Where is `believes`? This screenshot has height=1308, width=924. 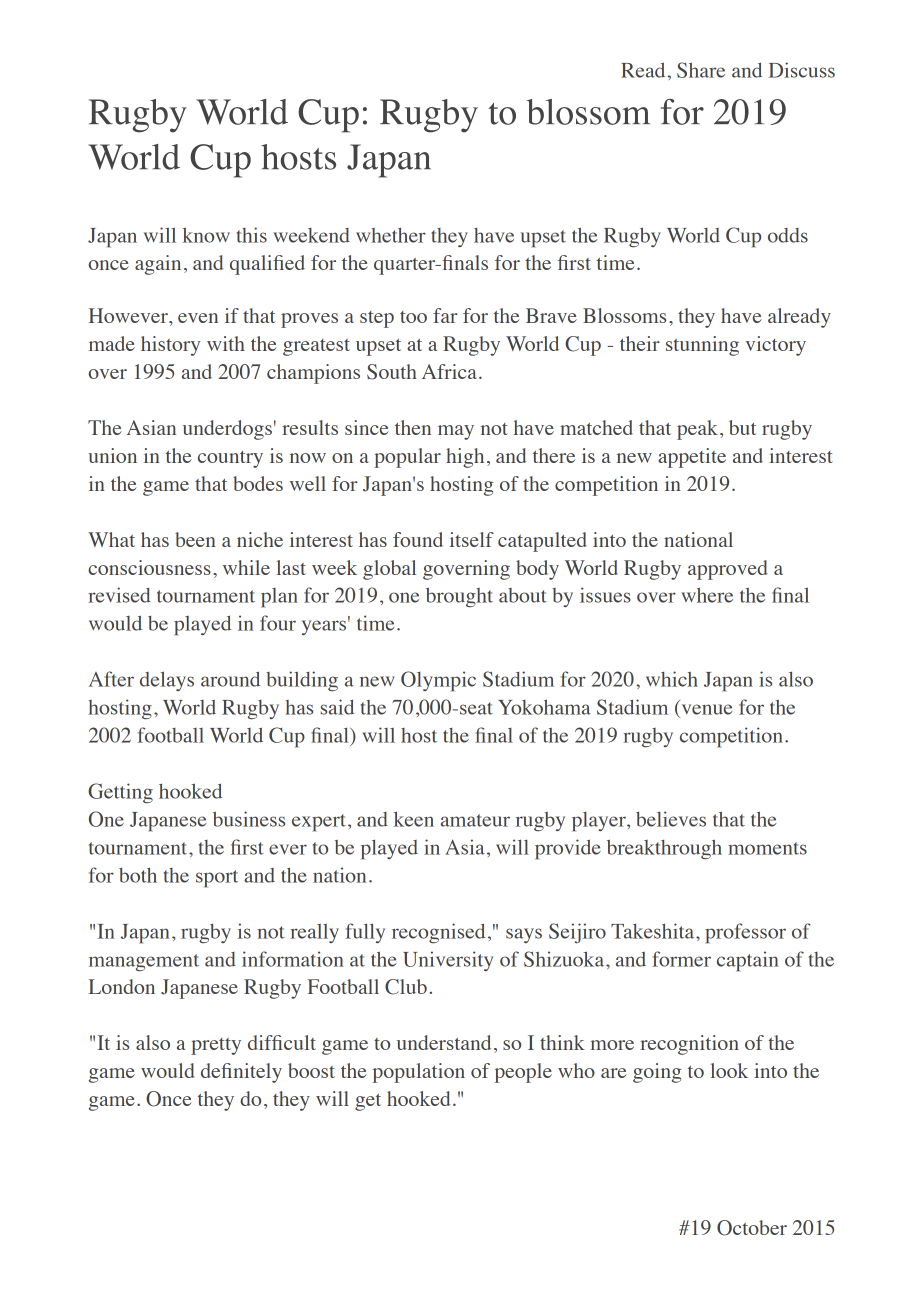
believes is located at coordinates (671, 819).
